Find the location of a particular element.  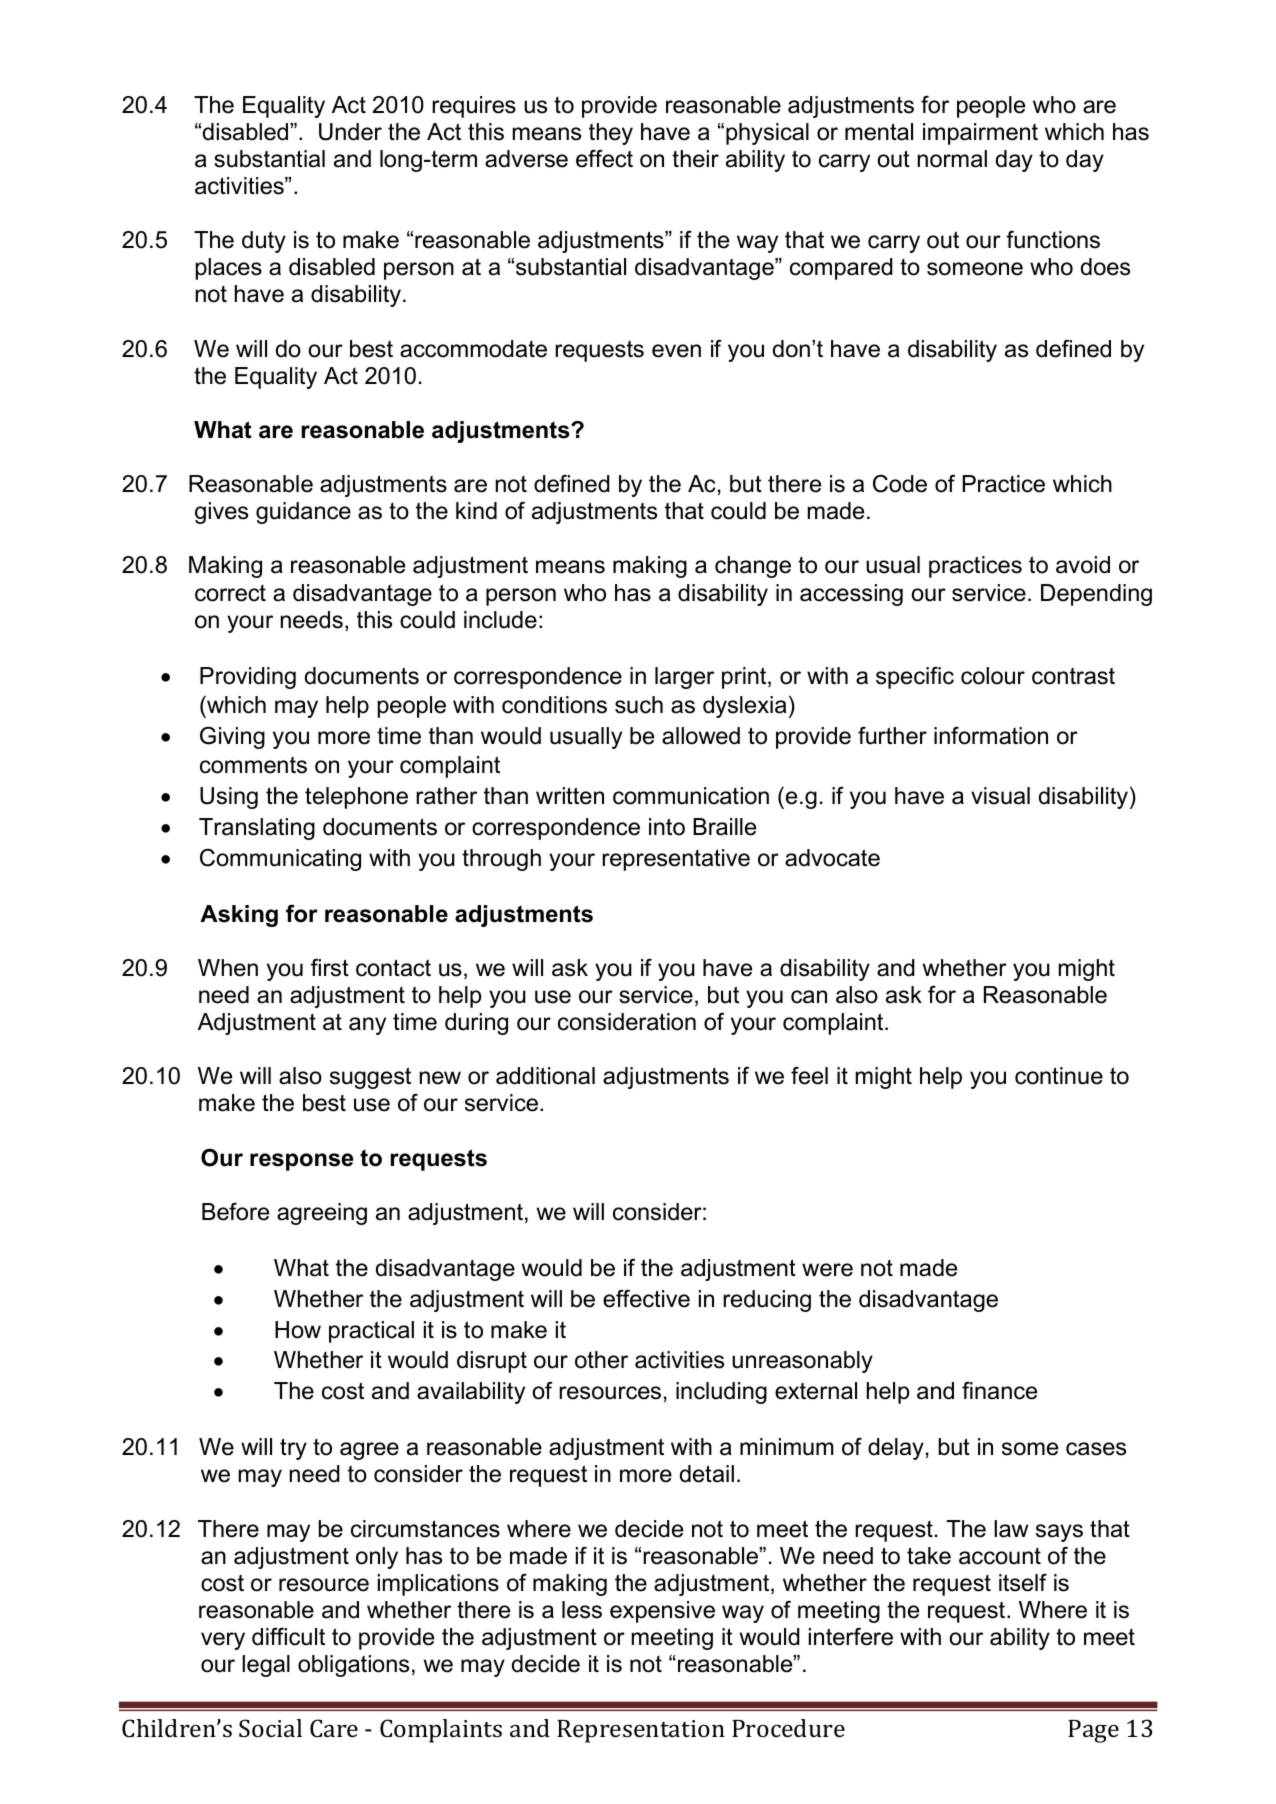

their is located at coordinates (695, 159).
